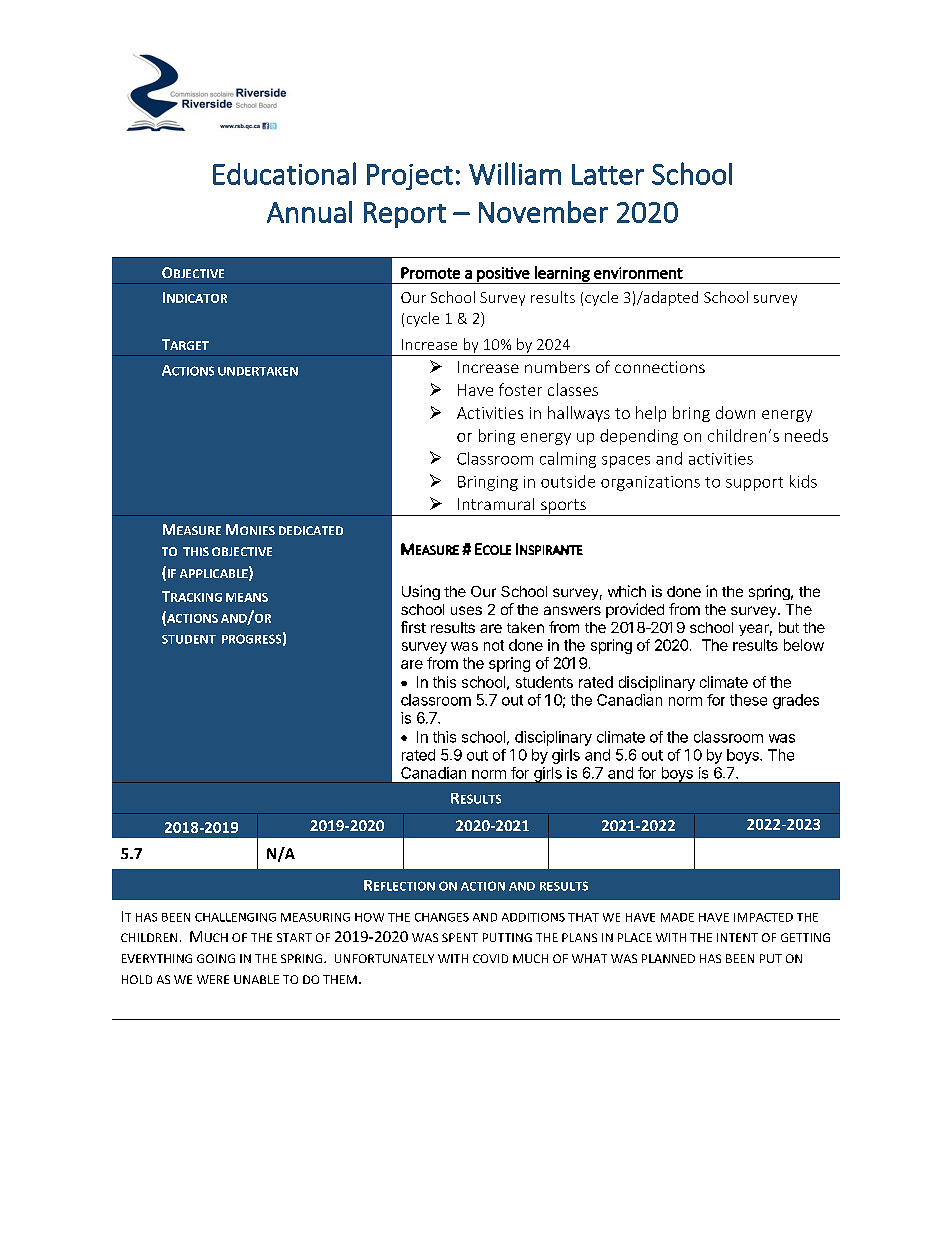  I want to click on MEANS, so click(247, 597).
